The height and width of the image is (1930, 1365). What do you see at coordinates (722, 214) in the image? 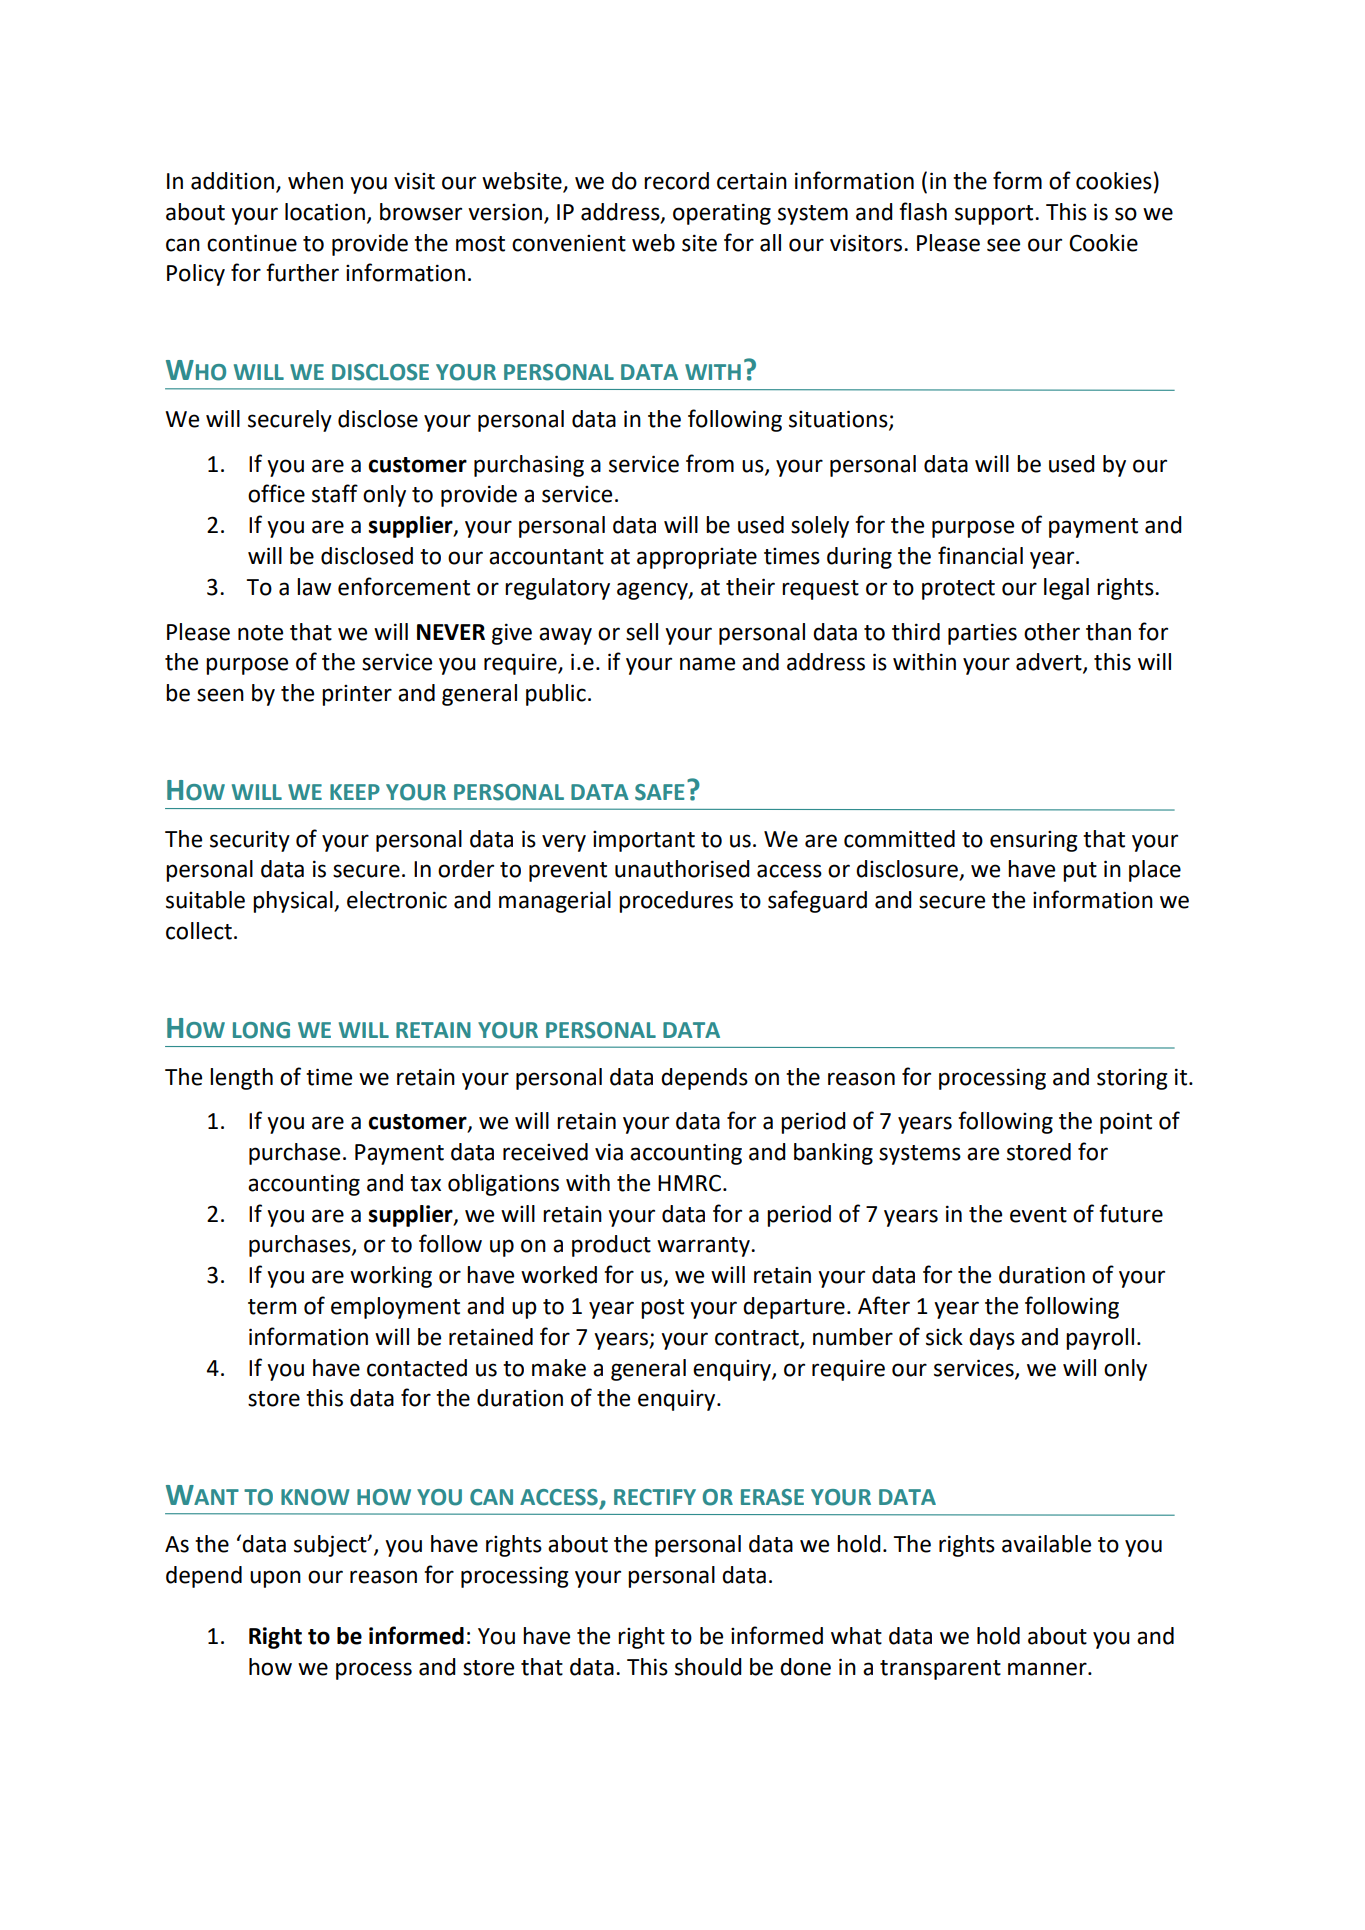
I see `operating` at bounding box center [722, 214].
